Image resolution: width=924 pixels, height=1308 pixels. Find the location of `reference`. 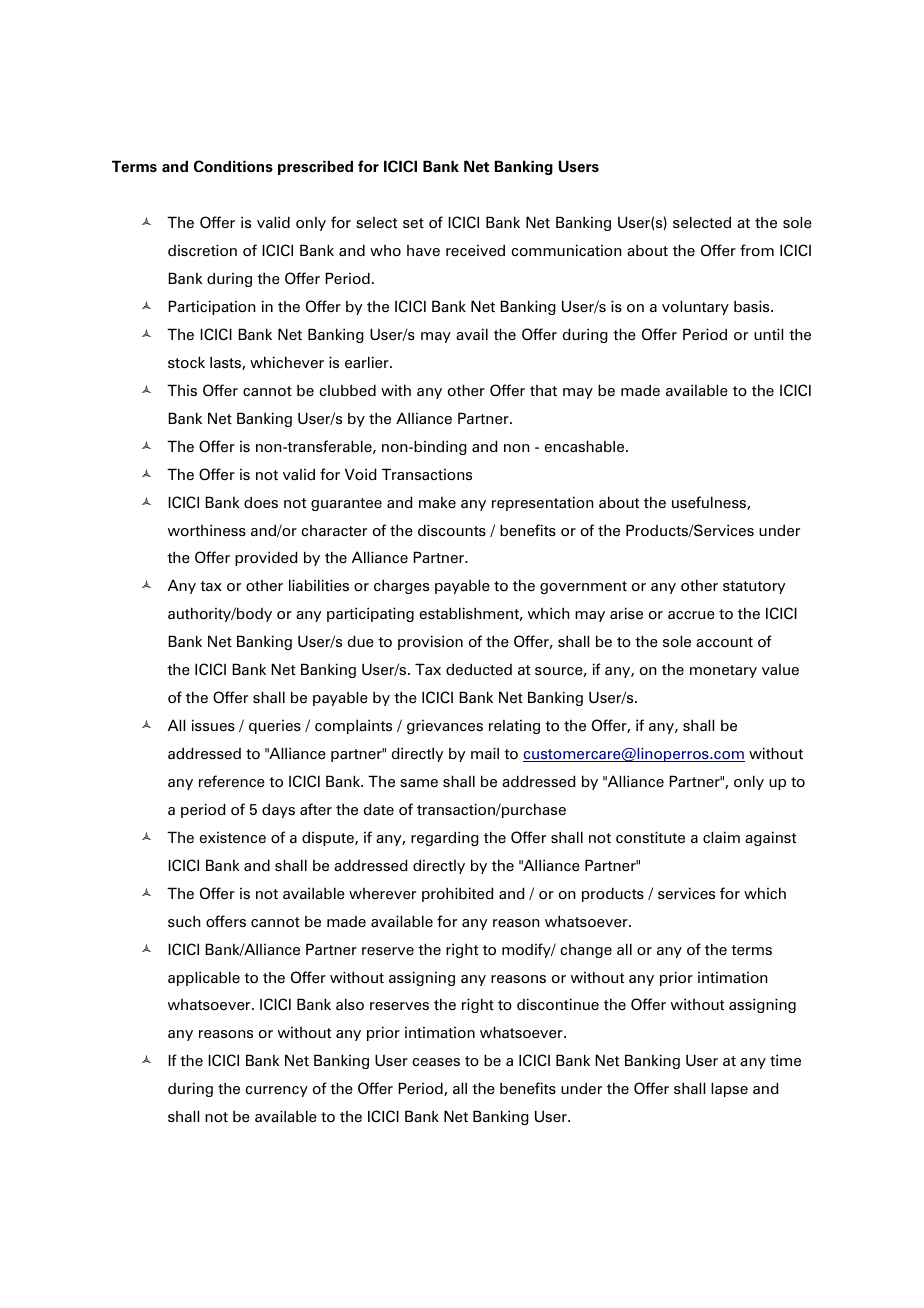

reference is located at coordinates (232, 781).
